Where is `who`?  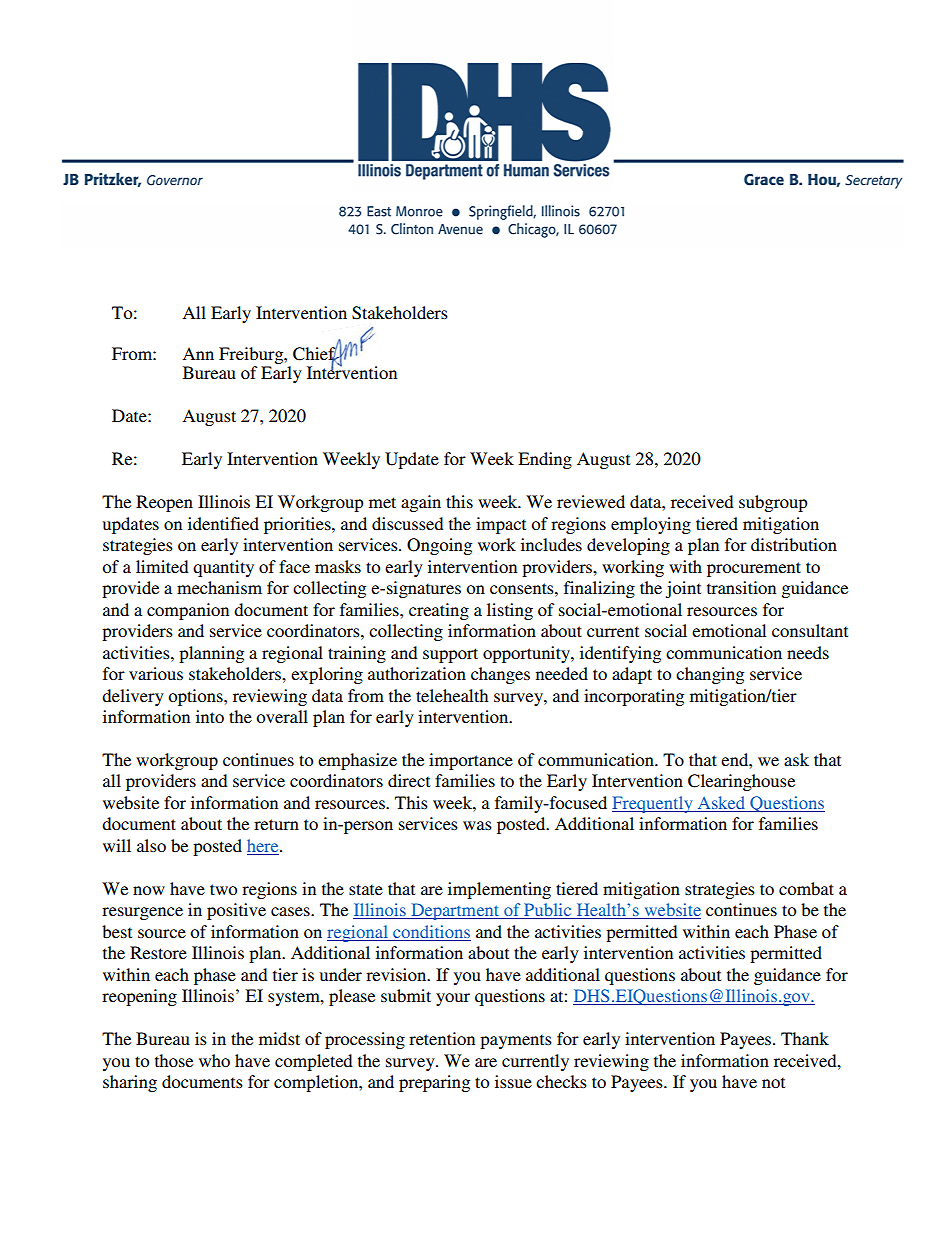 who is located at coordinates (214, 1060).
